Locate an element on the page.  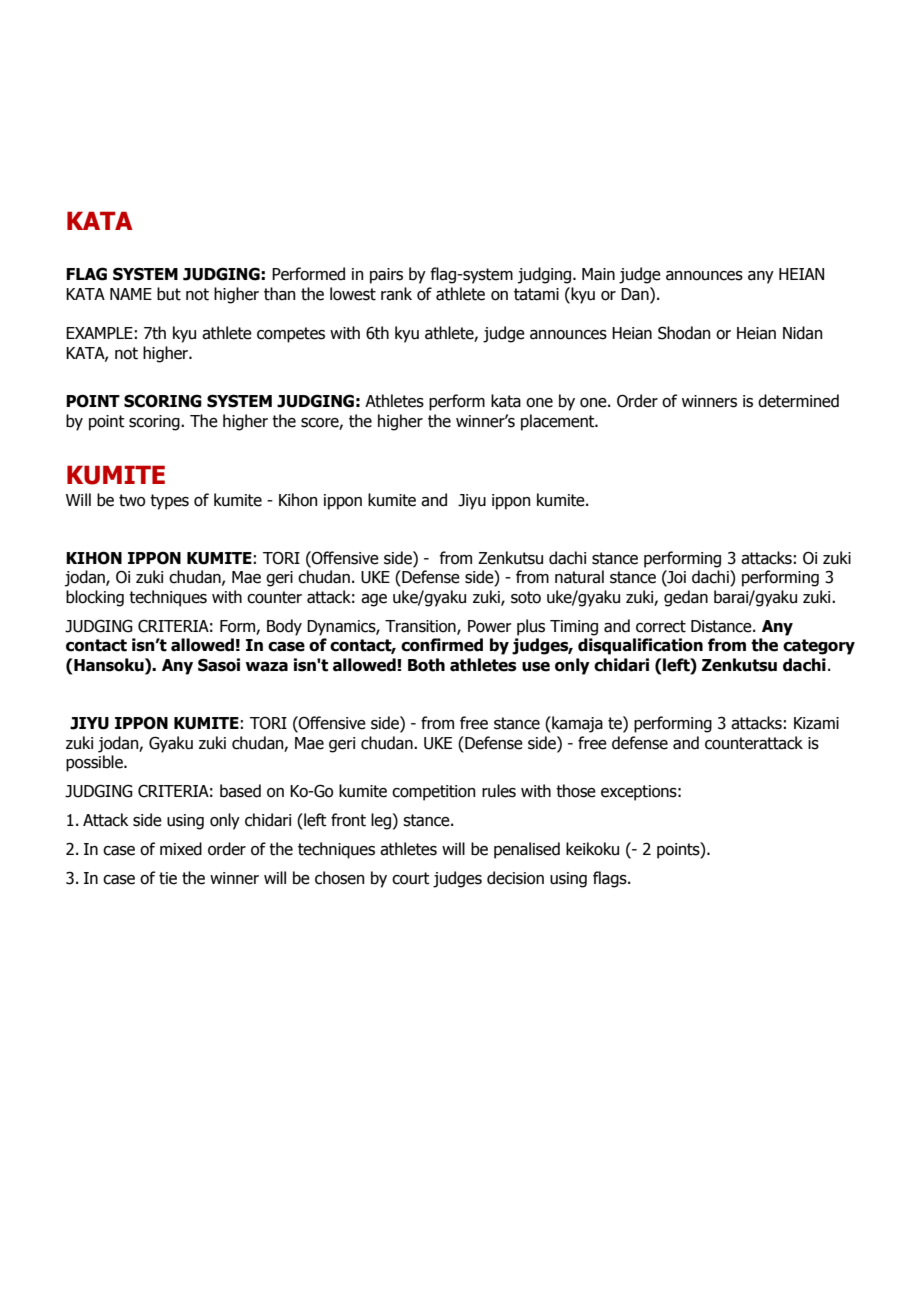
types is located at coordinates (169, 502).
